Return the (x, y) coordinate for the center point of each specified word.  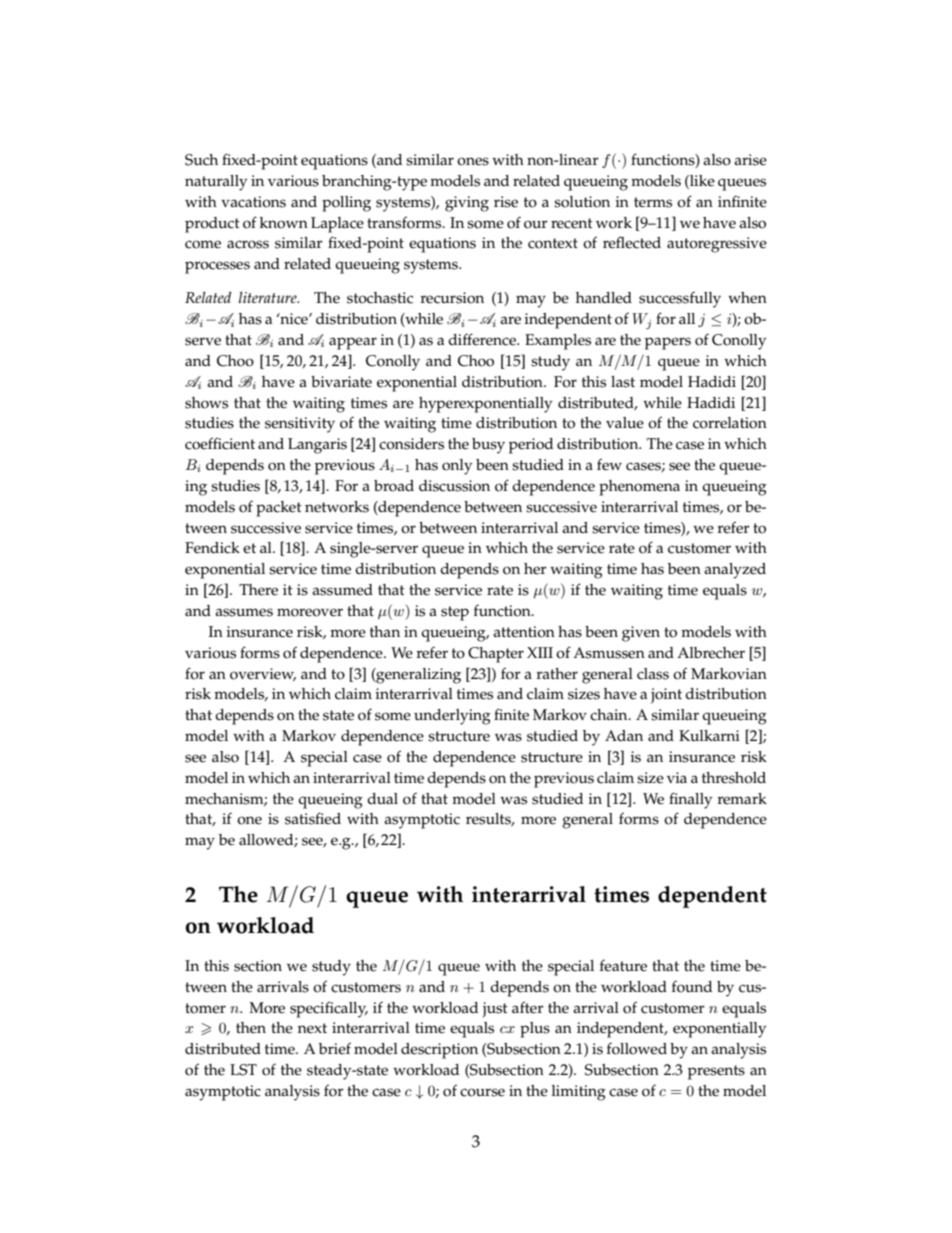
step (455, 613)
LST (243, 1070)
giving (467, 204)
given (641, 634)
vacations (253, 202)
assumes (244, 612)
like (701, 182)
